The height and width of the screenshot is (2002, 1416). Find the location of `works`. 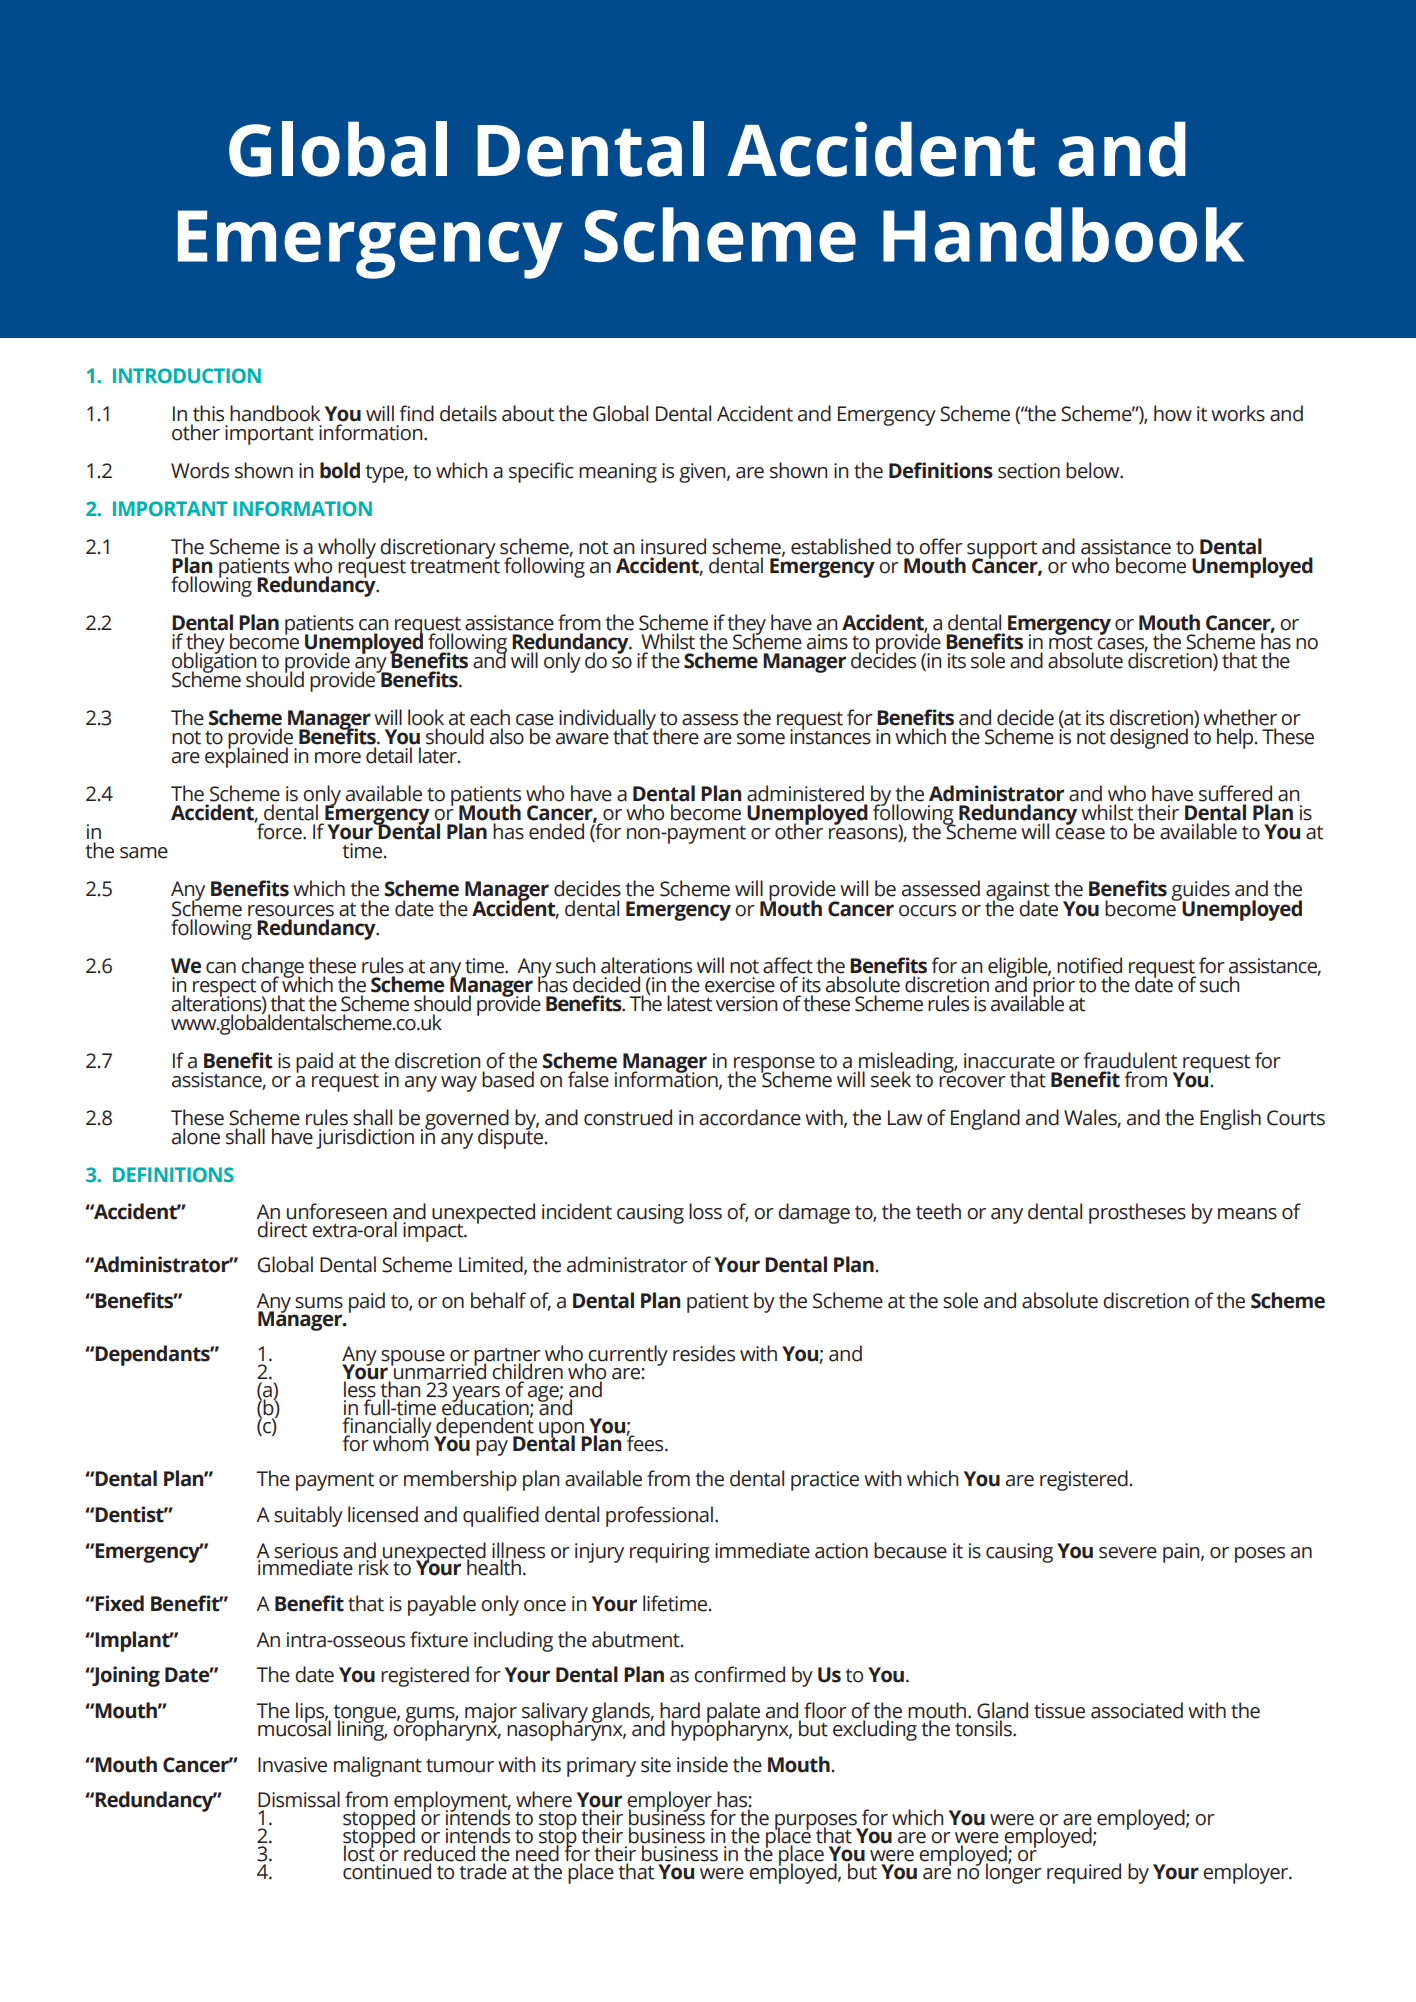

works is located at coordinates (1238, 413).
